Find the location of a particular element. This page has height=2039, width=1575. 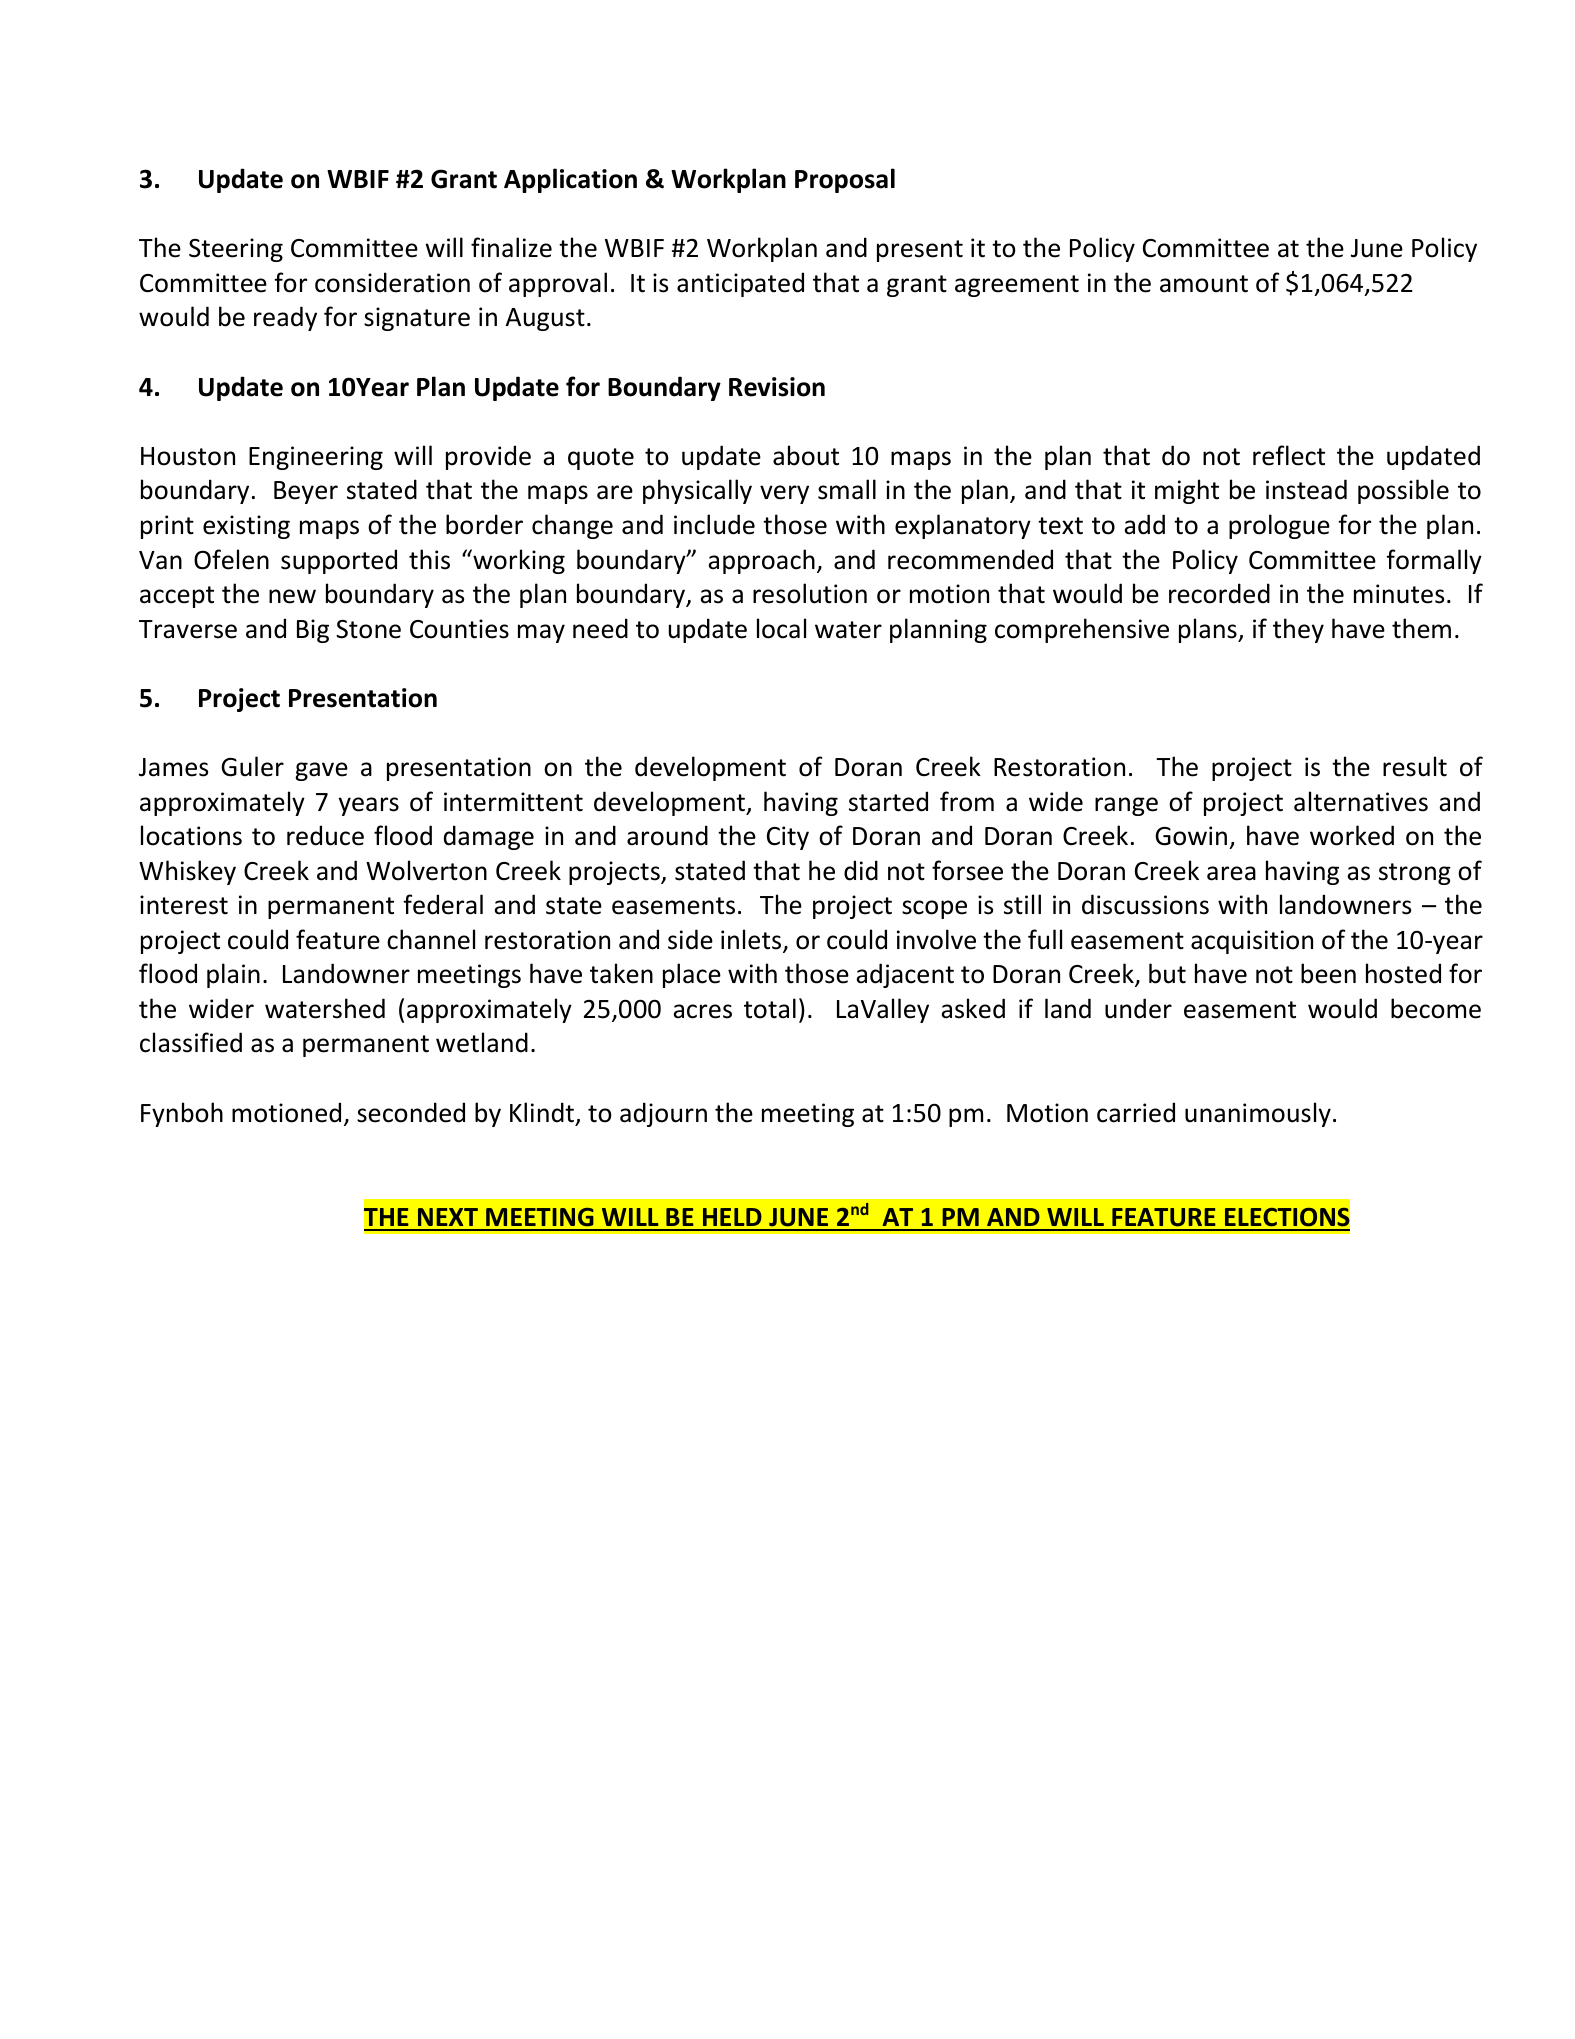

amount is located at coordinates (1204, 284).
